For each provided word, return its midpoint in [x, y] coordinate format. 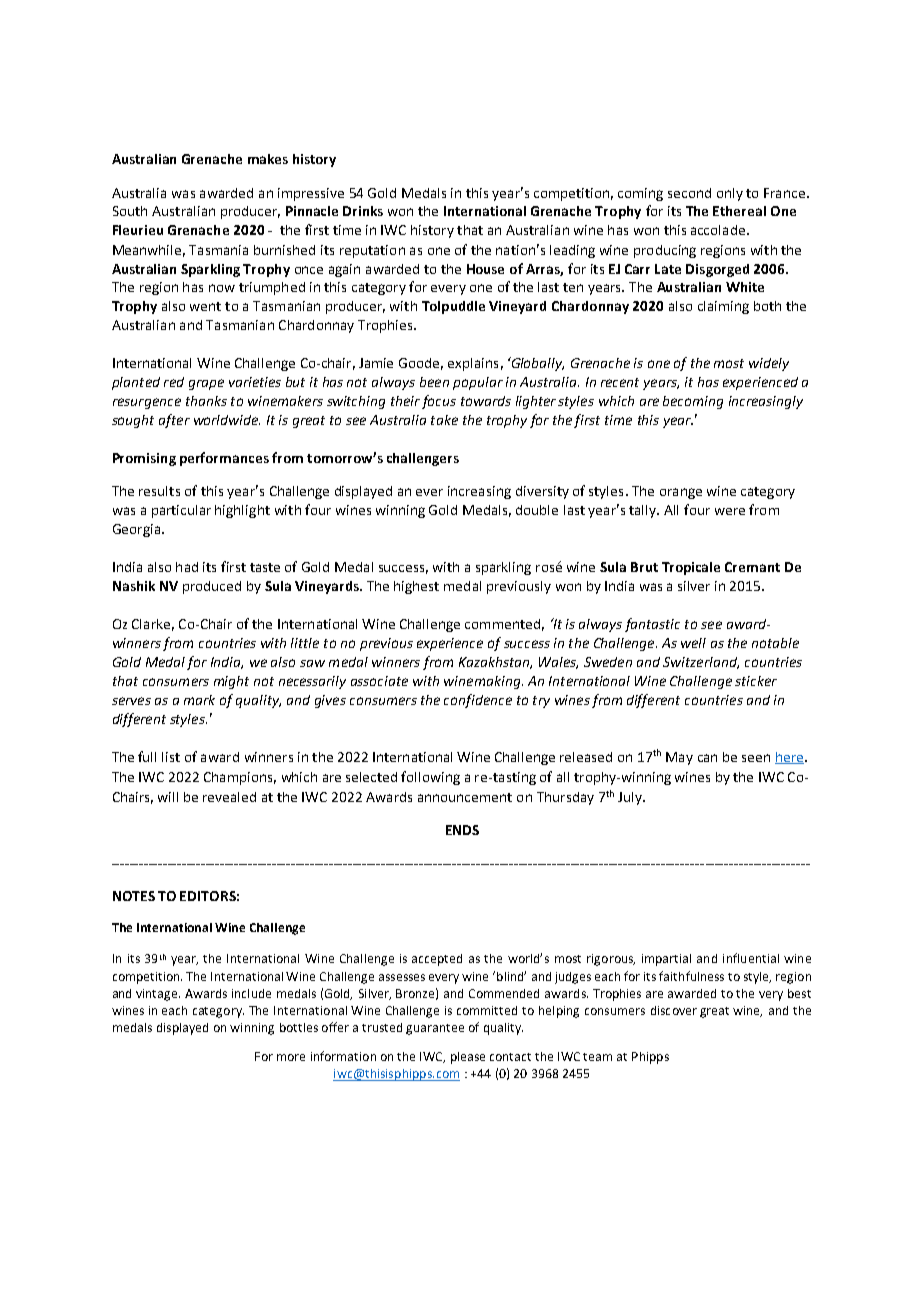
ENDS [462, 830]
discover [674, 1010]
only [730, 194]
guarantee [435, 1029]
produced [212, 587]
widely [769, 364]
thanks [206, 401]
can [707, 758]
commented [502, 624]
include [251, 993]
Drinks [363, 211]
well [693, 643]
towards [486, 401]
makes [268, 159]
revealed [229, 797]
